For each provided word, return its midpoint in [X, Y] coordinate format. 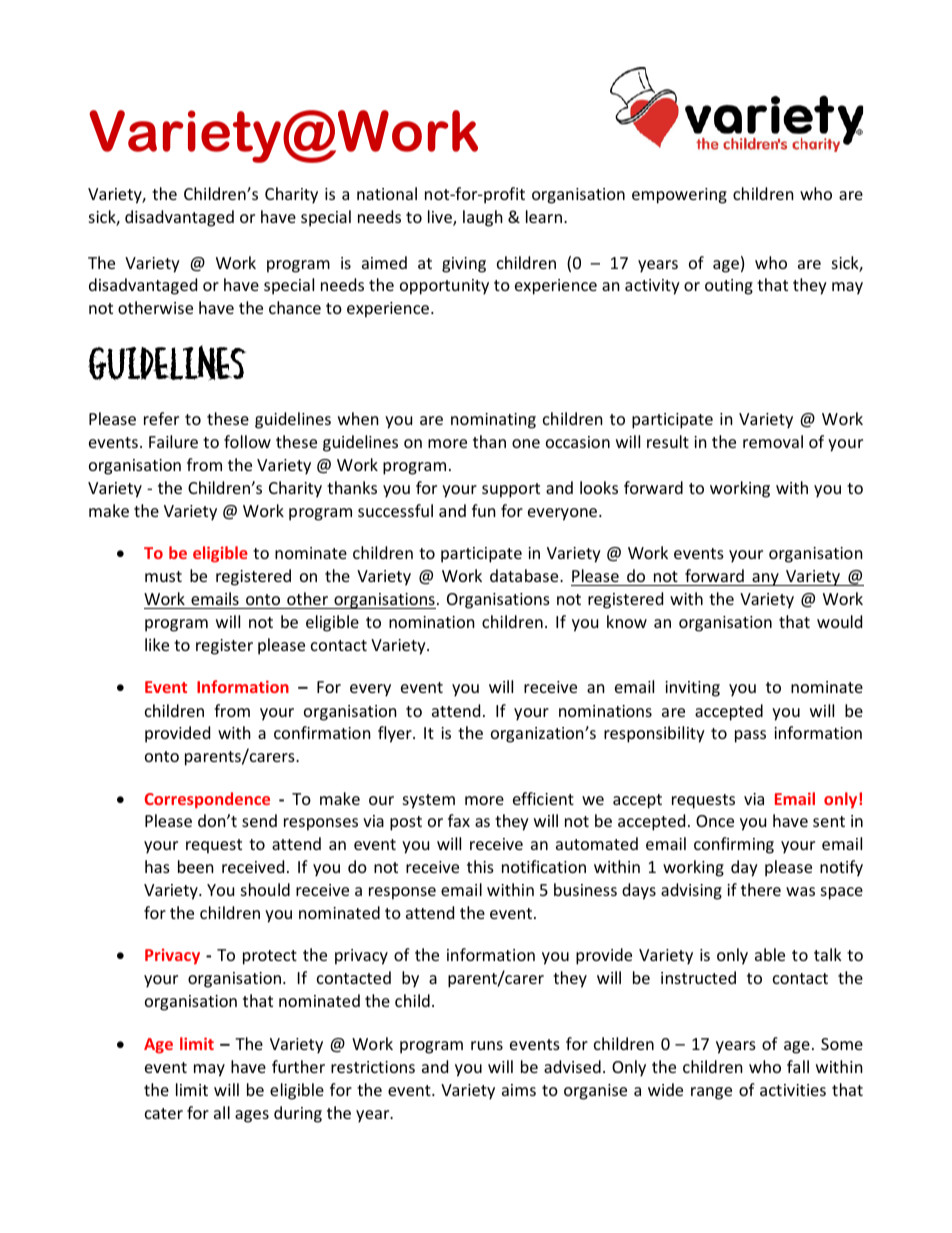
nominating [493, 421]
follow [247, 441]
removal [773, 441]
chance [295, 307]
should [265, 889]
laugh [483, 218]
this [480, 866]
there [761, 889]
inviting [692, 689]
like [157, 644]
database [525, 575]
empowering [679, 196]
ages [252, 1116]
